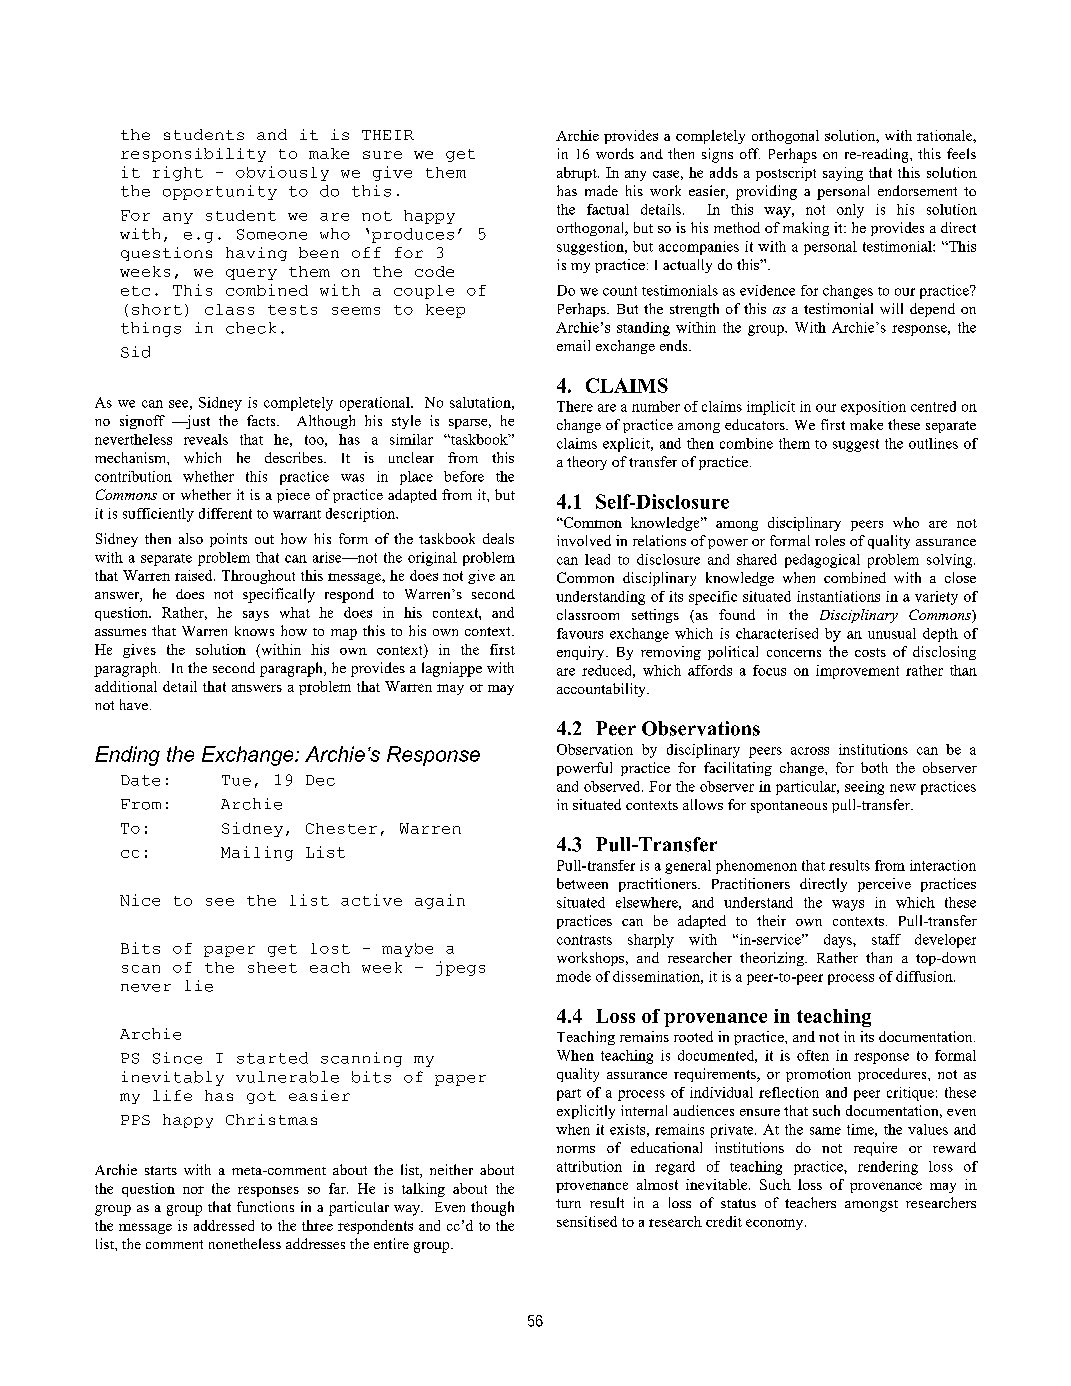 The width and height of the screenshot is (1071, 1386). What do you see at coordinates (884, 885) in the screenshot?
I see `perceive` at bounding box center [884, 885].
